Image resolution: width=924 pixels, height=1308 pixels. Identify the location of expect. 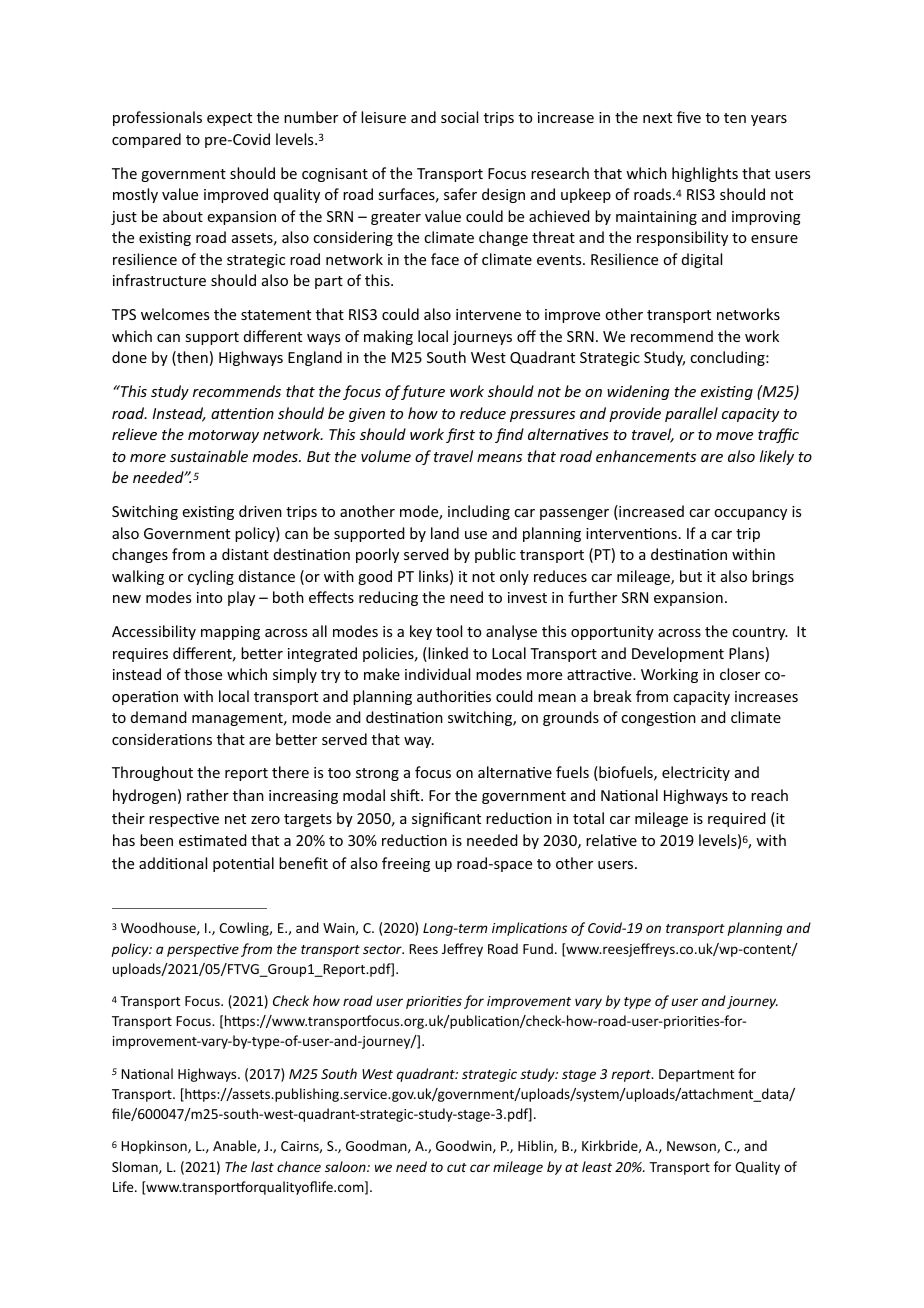
(229, 119).
